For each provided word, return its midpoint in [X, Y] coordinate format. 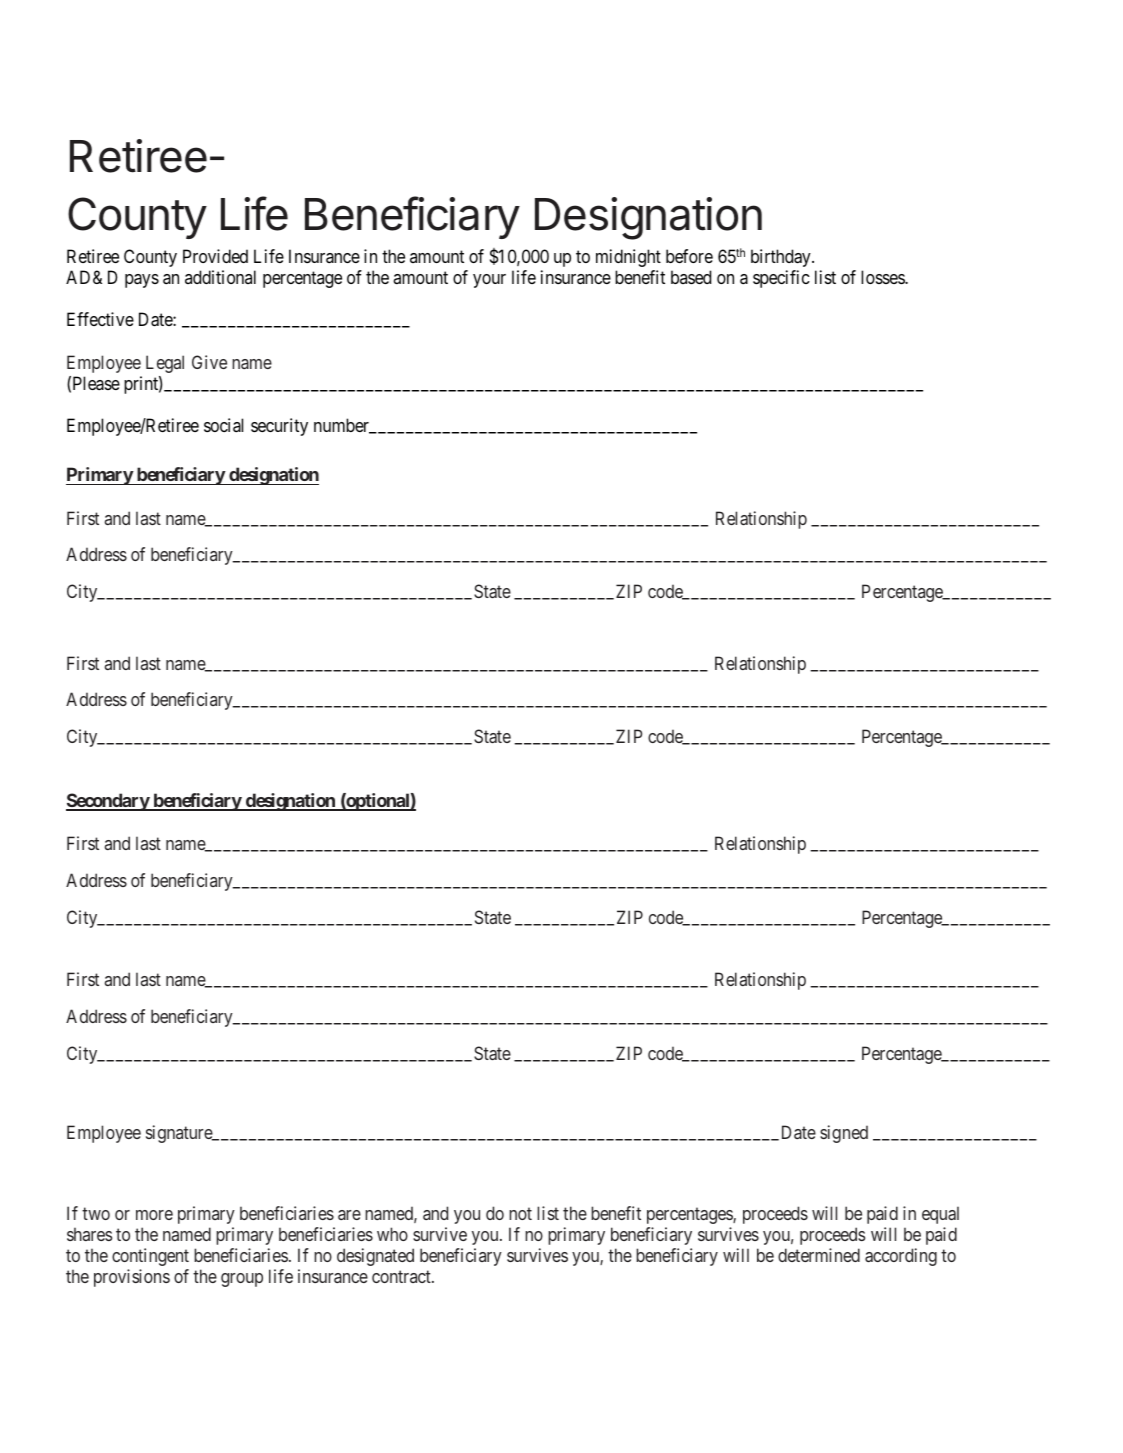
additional [220, 277]
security [279, 427]
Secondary [108, 802]
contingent [150, 1257]
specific [781, 279]
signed [844, 1134]
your [489, 281]
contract [402, 1277]
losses [883, 277]
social [223, 425]
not [520, 1213]
